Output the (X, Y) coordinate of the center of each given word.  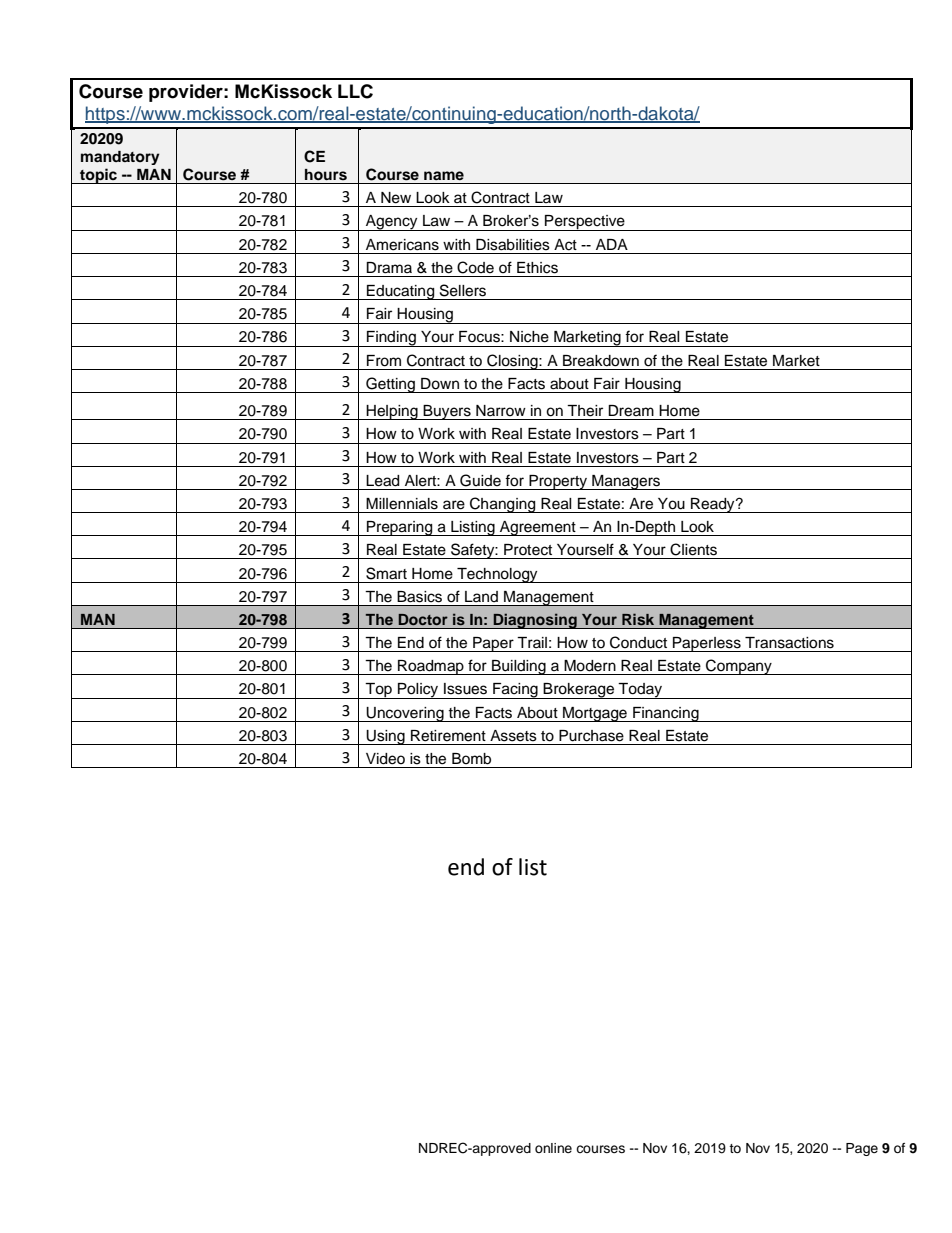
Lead (382, 481)
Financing (666, 714)
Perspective (585, 223)
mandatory (120, 158)
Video (385, 759)
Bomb (471, 759)
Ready (713, 505)
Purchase (591, 736)
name (444, 175)
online (553, 1148)
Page (862, 1149)
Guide (480, 480)
